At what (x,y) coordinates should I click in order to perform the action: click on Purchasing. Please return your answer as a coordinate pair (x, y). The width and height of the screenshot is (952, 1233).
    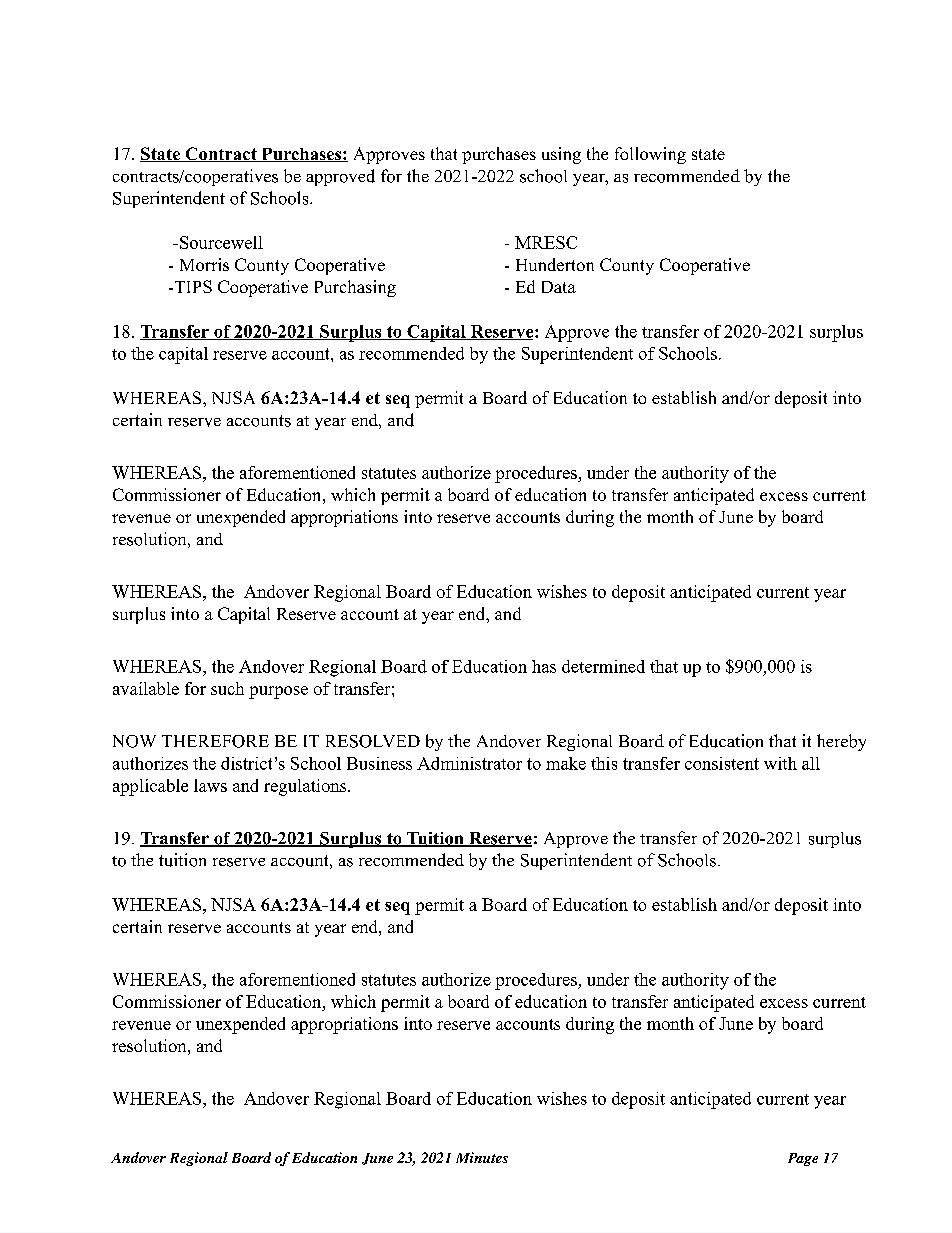
    Looking at the image, I should click on (355, 288).
